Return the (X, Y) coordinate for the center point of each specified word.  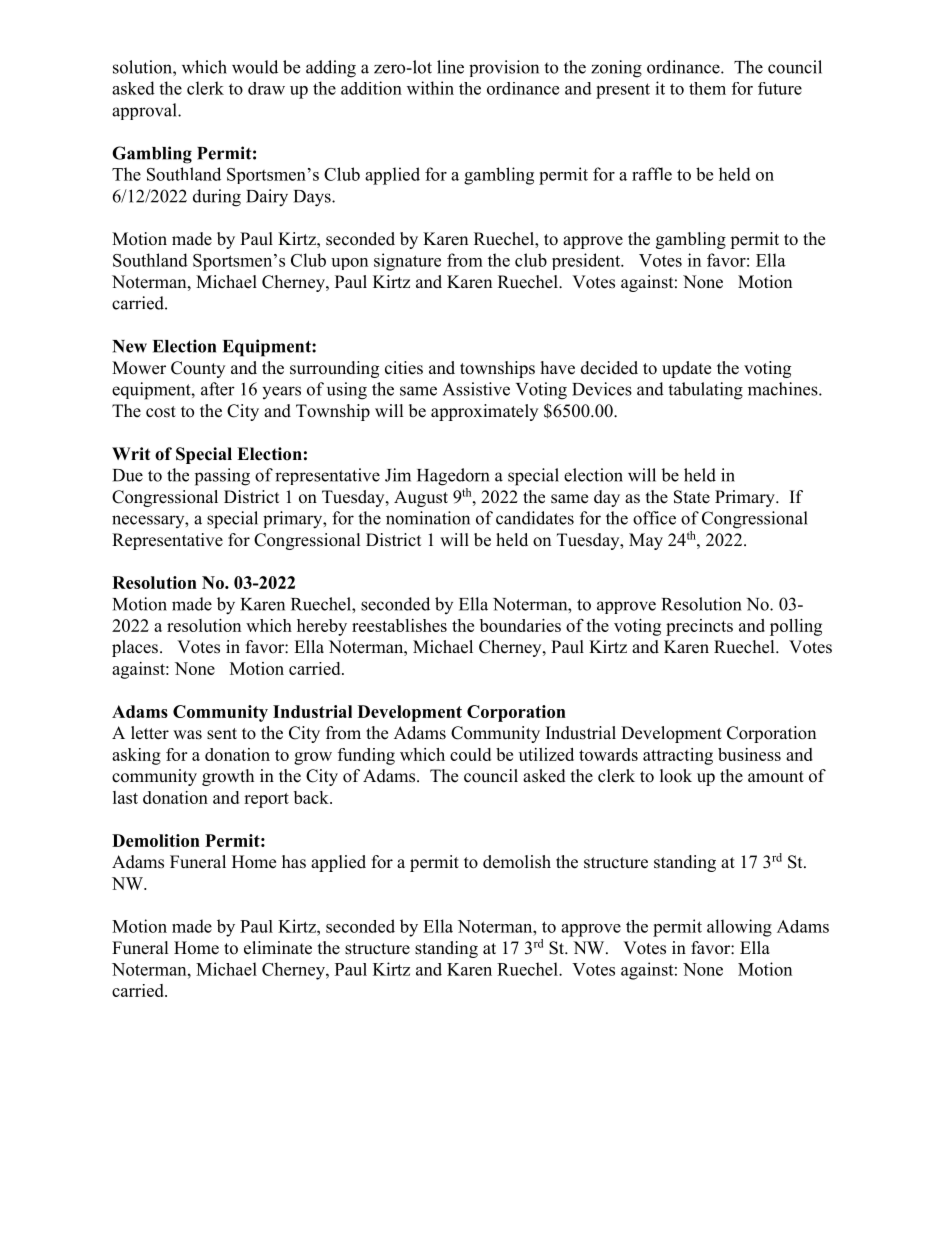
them (707, 88)
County (198, 369)
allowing (739, 928)
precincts (699, 627)
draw (266, 88)
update (686, 369)
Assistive (476, 389)
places (135, 648)
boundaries (520, 625)
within (430, 88)
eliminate (278, 948)
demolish (517, 862)
